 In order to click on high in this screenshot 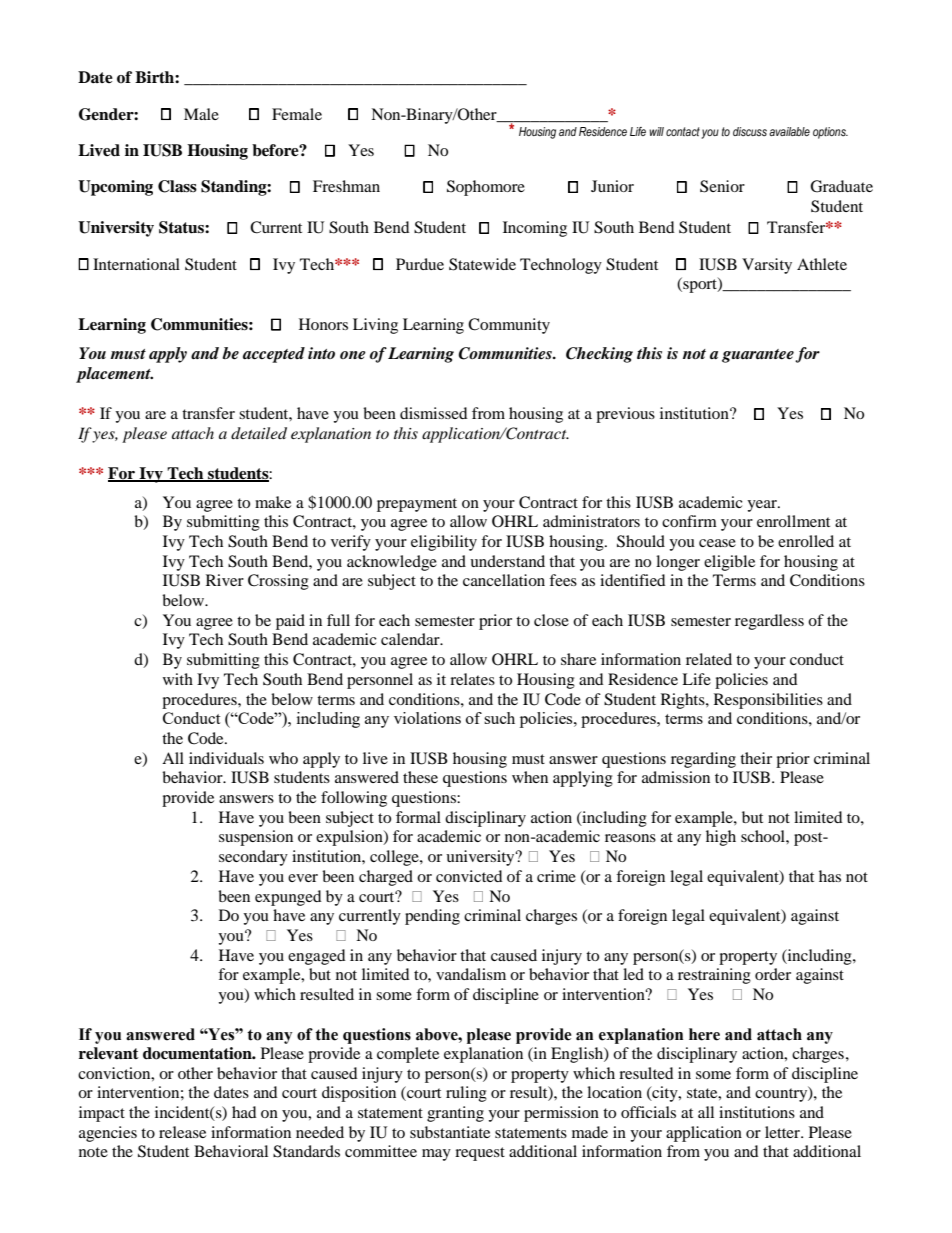, I will do `click(721, 838)`.
